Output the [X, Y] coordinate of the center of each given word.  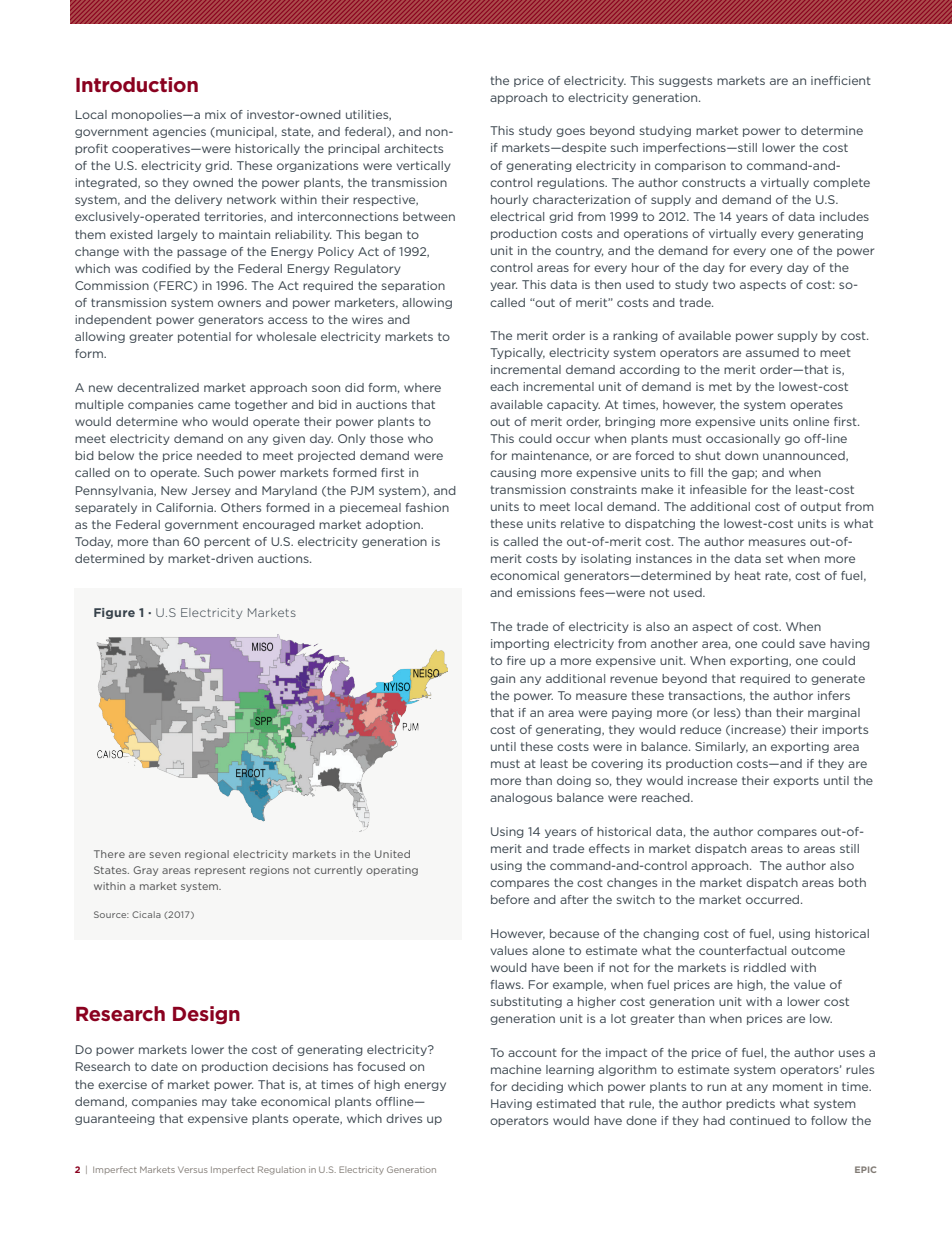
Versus [193, 1170]
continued [760, 1120]
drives [404, 1118]
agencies [179, 132]
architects [413, 148]
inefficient [841, 80]
